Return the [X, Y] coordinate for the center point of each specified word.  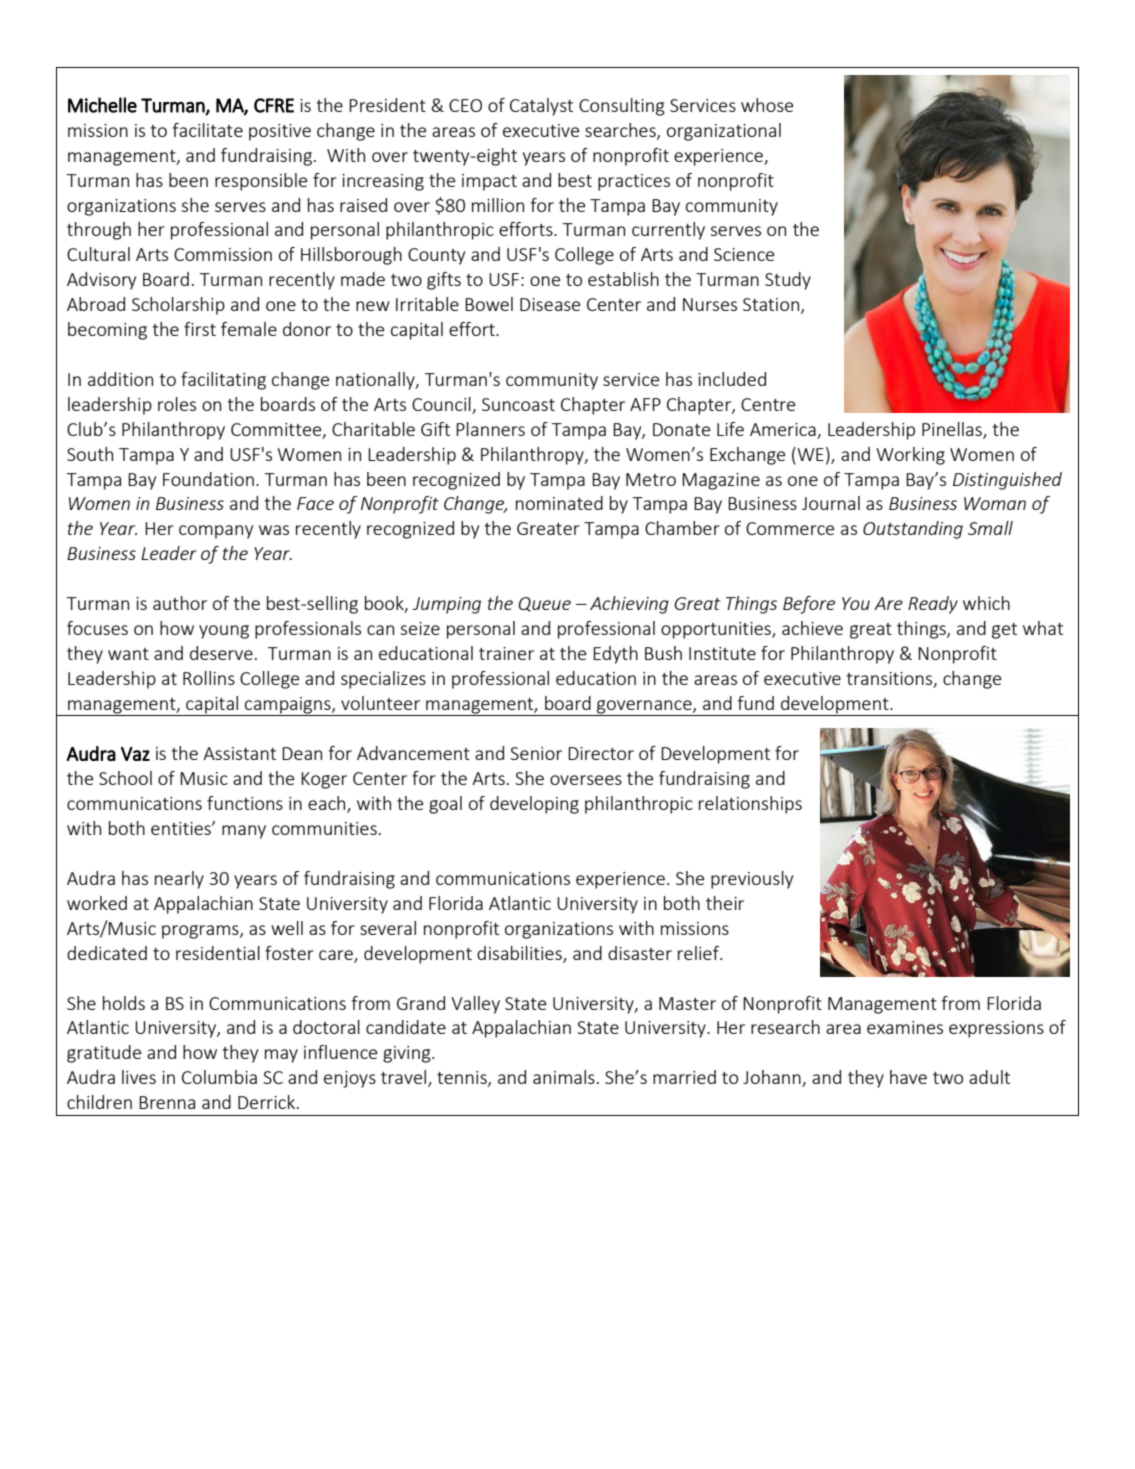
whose [767, 105]
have [908, 1077]
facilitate [208, 130]
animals [564, 1077]
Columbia [219, 1077]
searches [621, 131]
